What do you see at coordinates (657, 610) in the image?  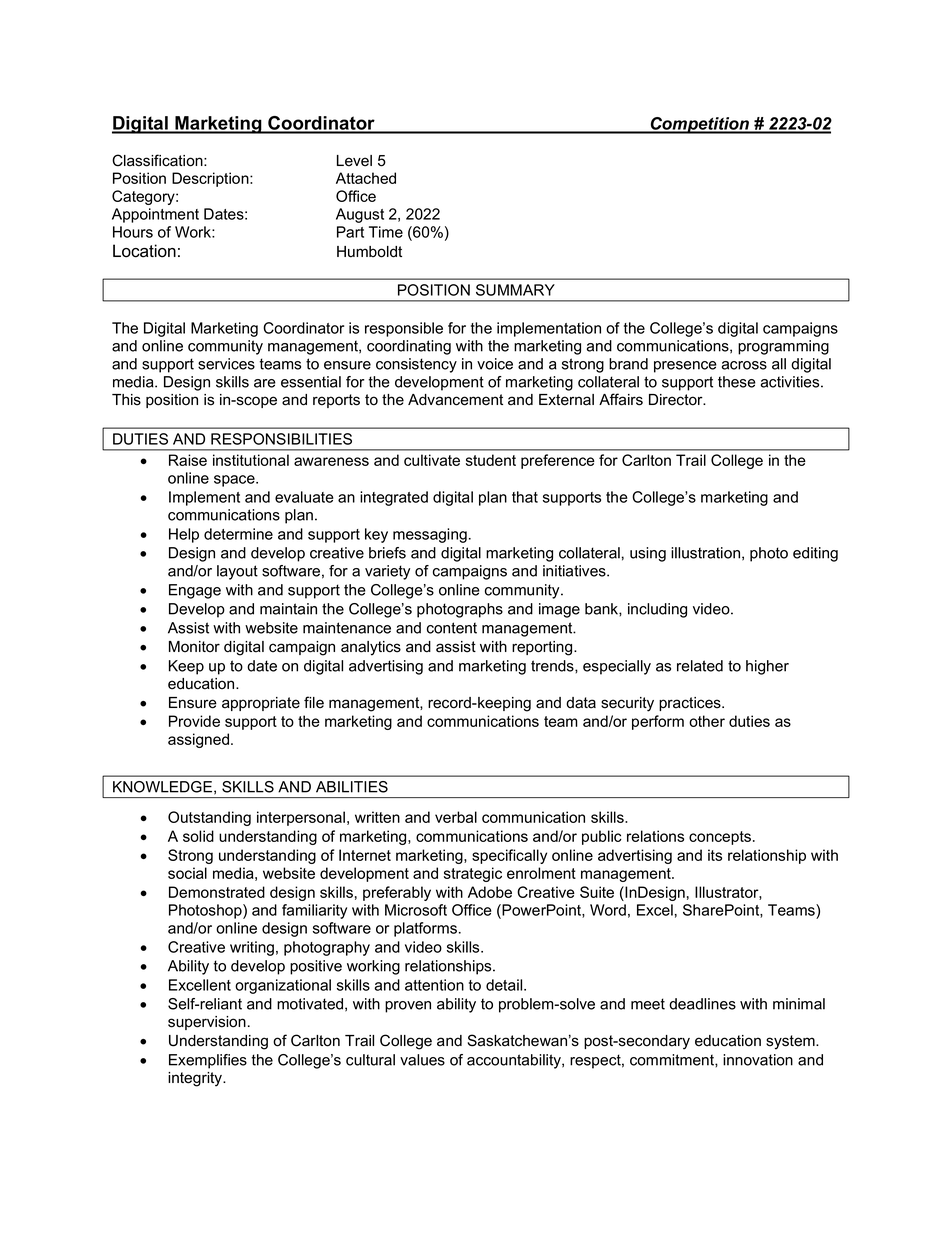 I see `including` at bounding box center [657, 610].
